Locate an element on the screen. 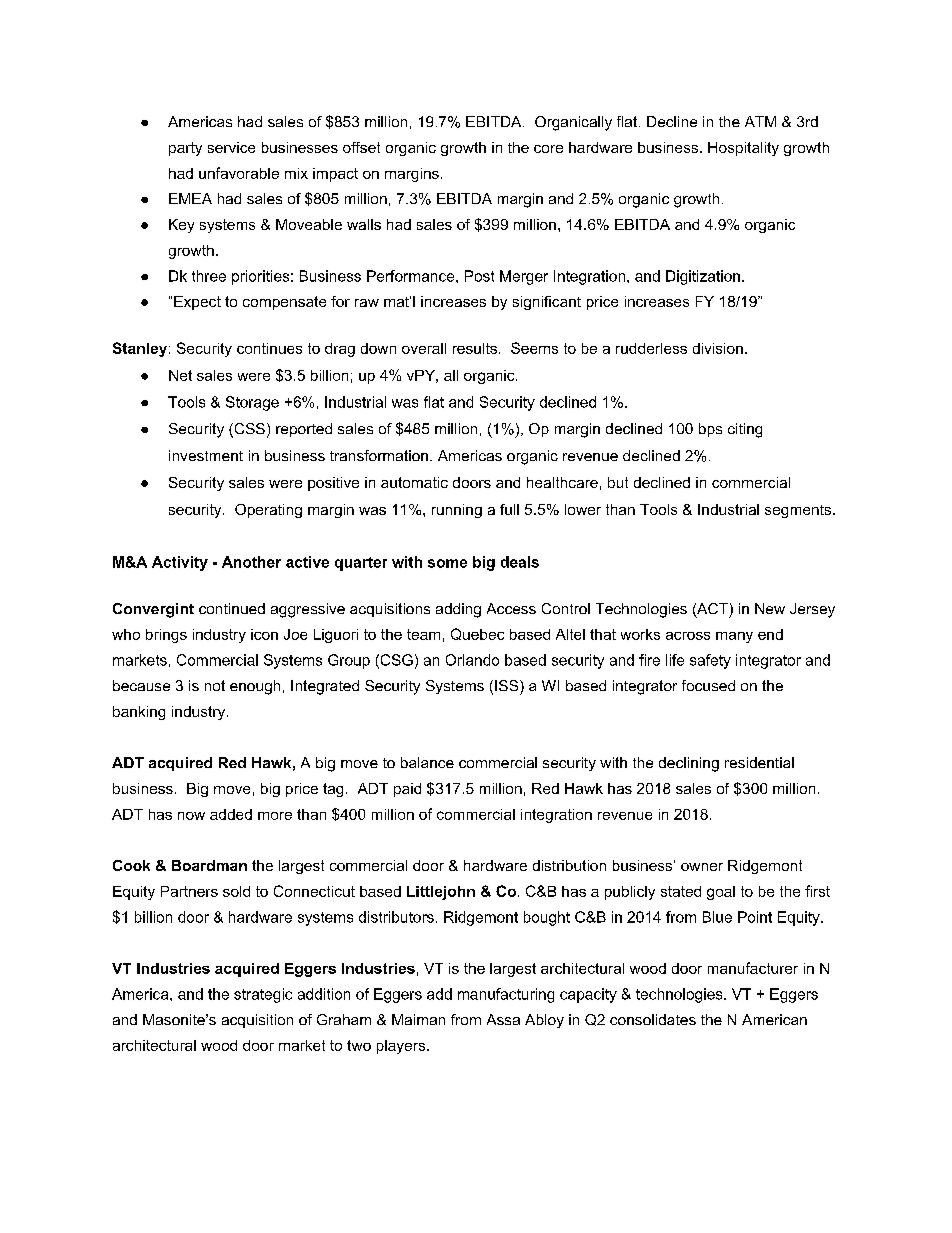  Hospitality is located at coordinates (743, 149).
